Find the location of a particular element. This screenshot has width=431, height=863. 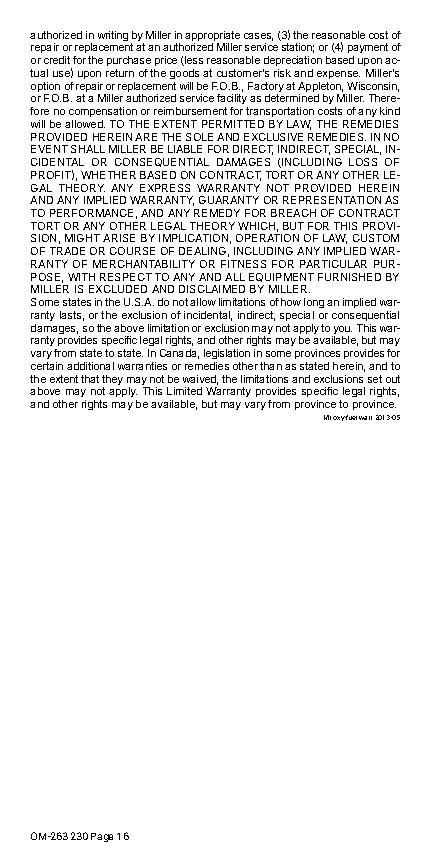

you is located at coordinates (342, 331).
